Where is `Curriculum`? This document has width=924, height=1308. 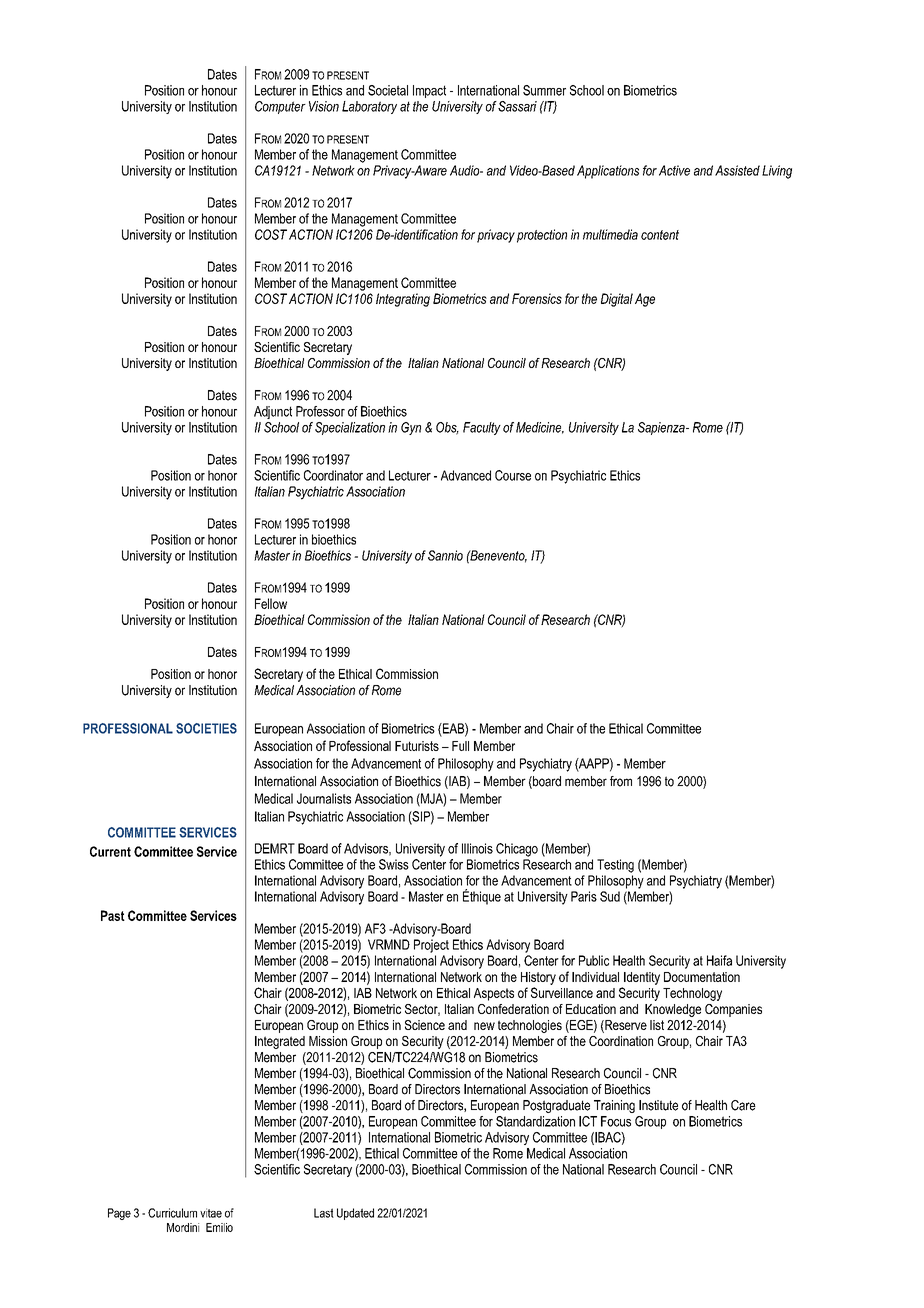 Curriculum is located at coordinates (172, 1213).
